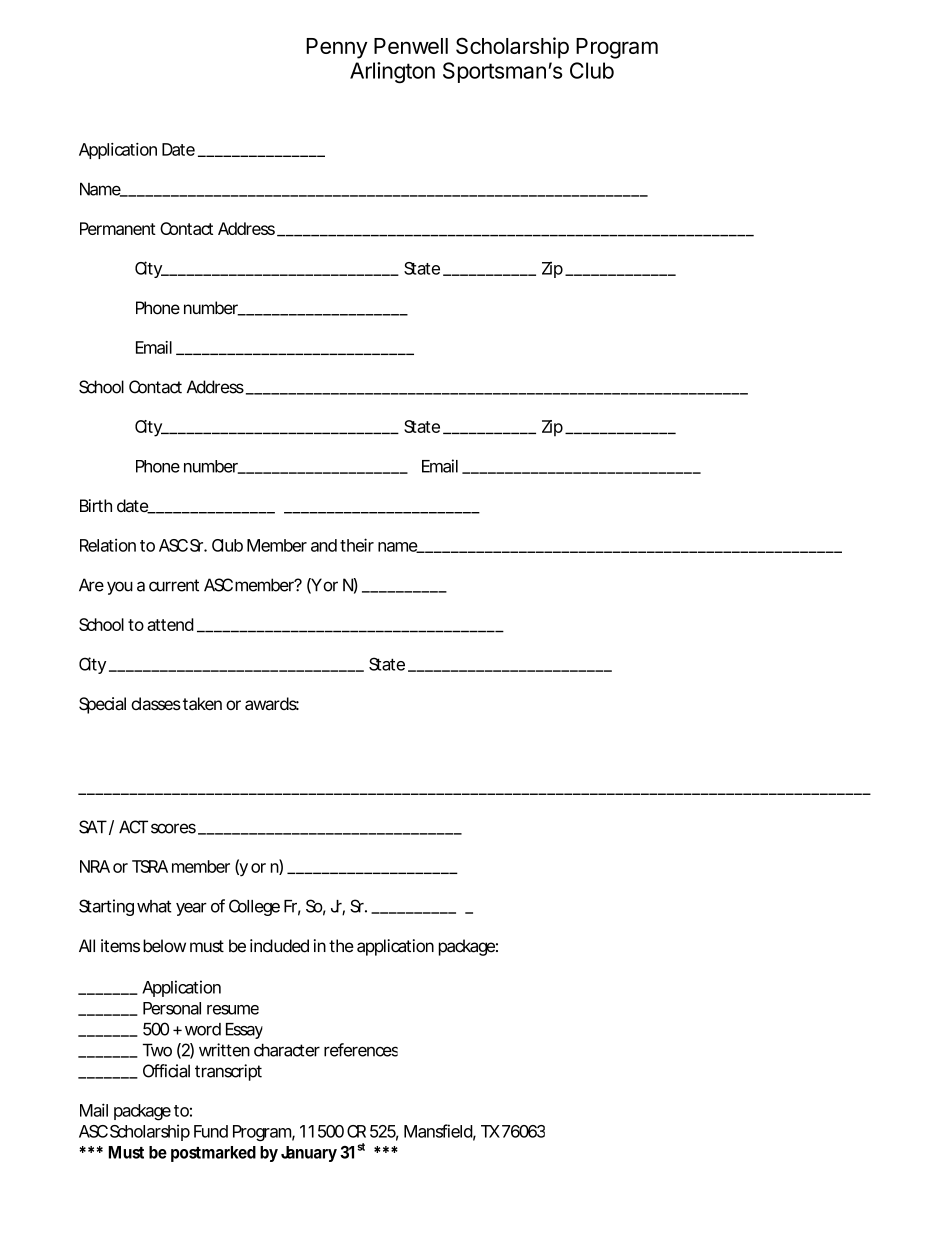  What do you see at coordinates (336, 48) in the screenshot?
I see `Penny` at bounding box center [336, 48].
